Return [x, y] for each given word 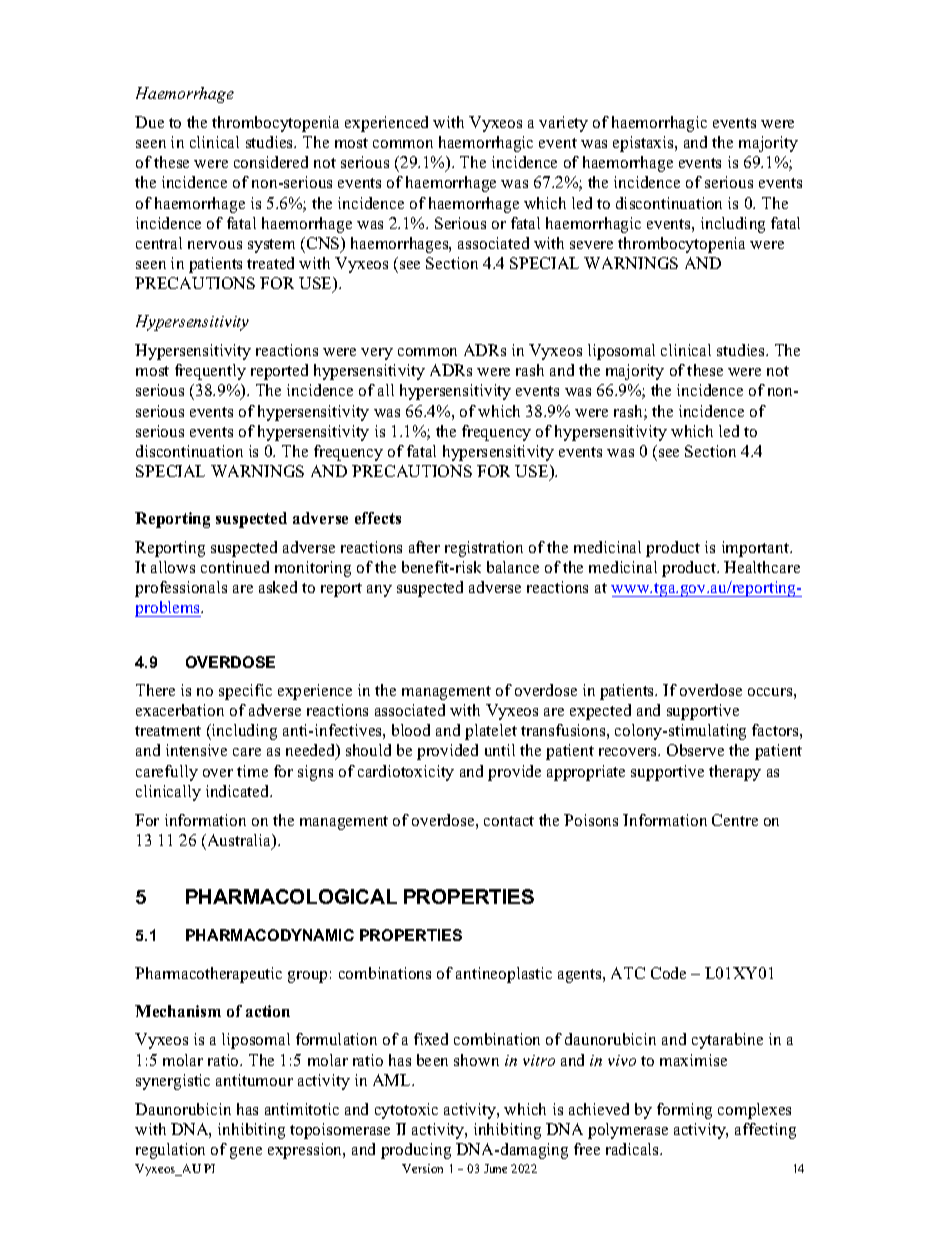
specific [245, 692]
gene [246, 1153]
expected [600, 712]
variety [563, 124]
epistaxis [644, 144]
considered [271, 162]
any [379, 591]
